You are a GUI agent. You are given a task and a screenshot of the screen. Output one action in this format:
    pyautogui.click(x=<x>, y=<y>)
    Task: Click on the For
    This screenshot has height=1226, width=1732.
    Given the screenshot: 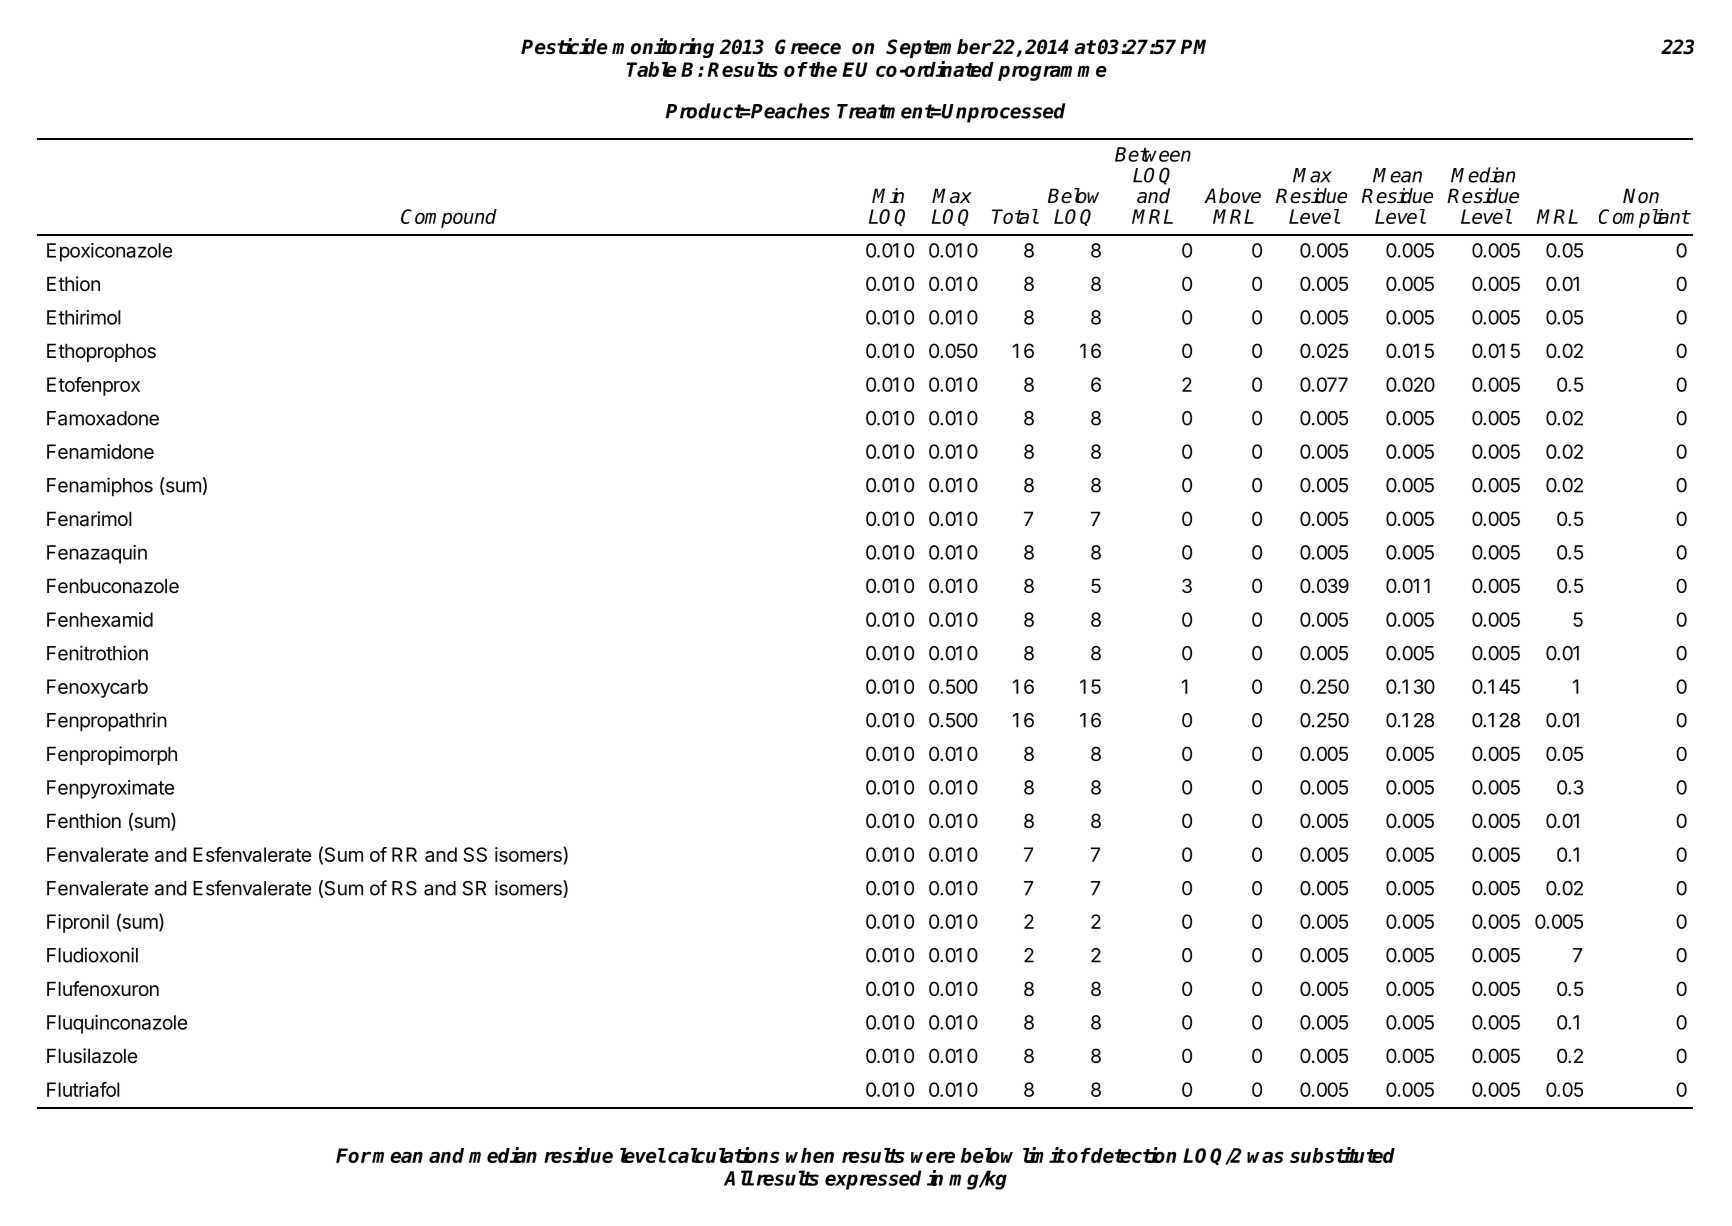 What is the action you would take?
    pyautogui.click(x=353, y=1155)
